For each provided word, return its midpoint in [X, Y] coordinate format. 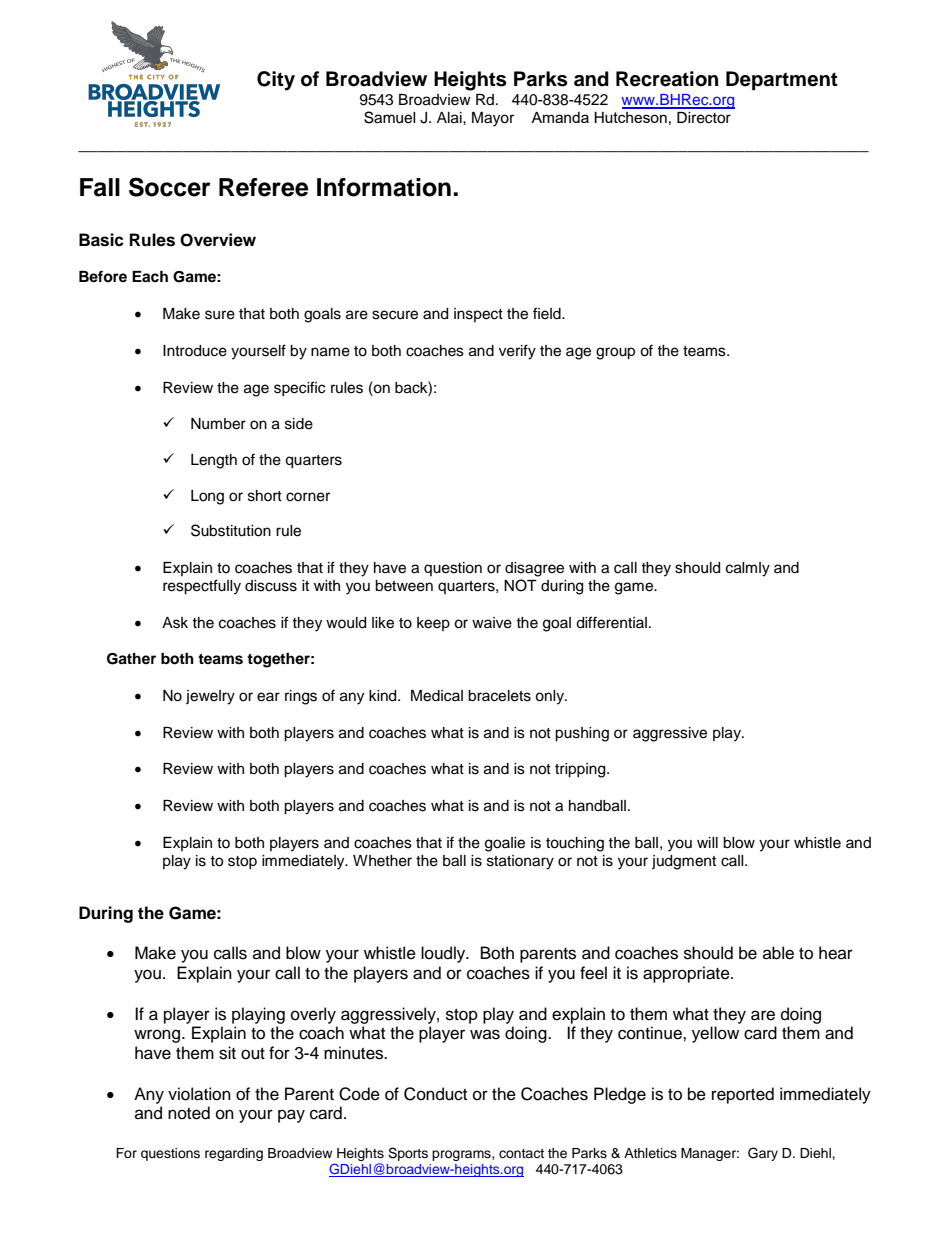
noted [189, 1113]
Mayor [493, 119]
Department [782, 81]
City [276, 81]
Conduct [435, 1094]
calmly [748, 569]
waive [492, 623]
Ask [175, 623]
